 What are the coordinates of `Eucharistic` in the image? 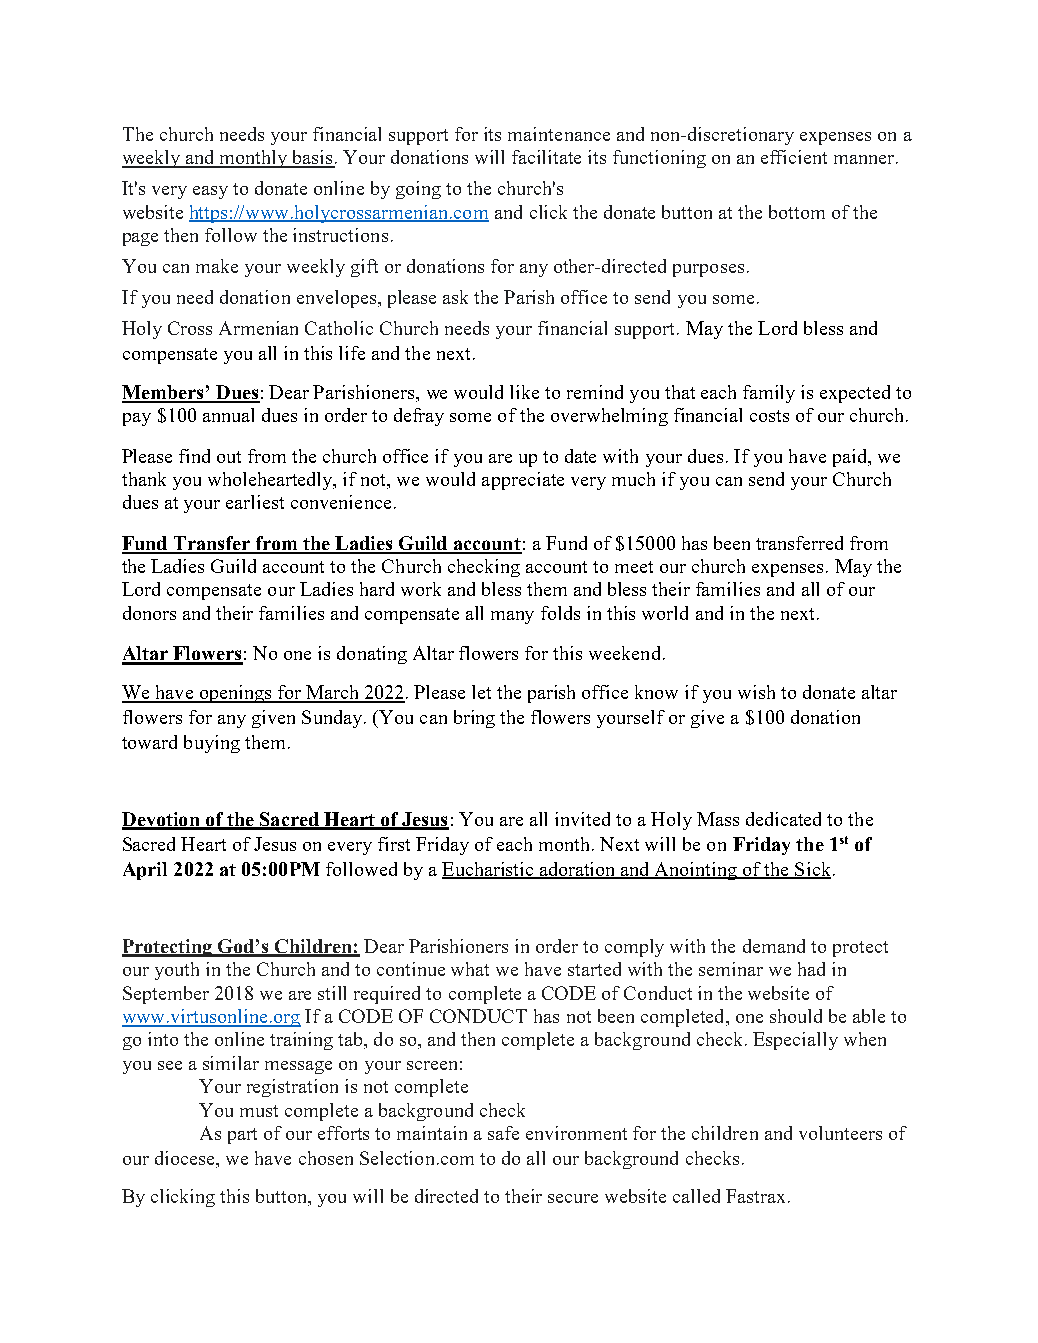 It's located at (489, 870).
